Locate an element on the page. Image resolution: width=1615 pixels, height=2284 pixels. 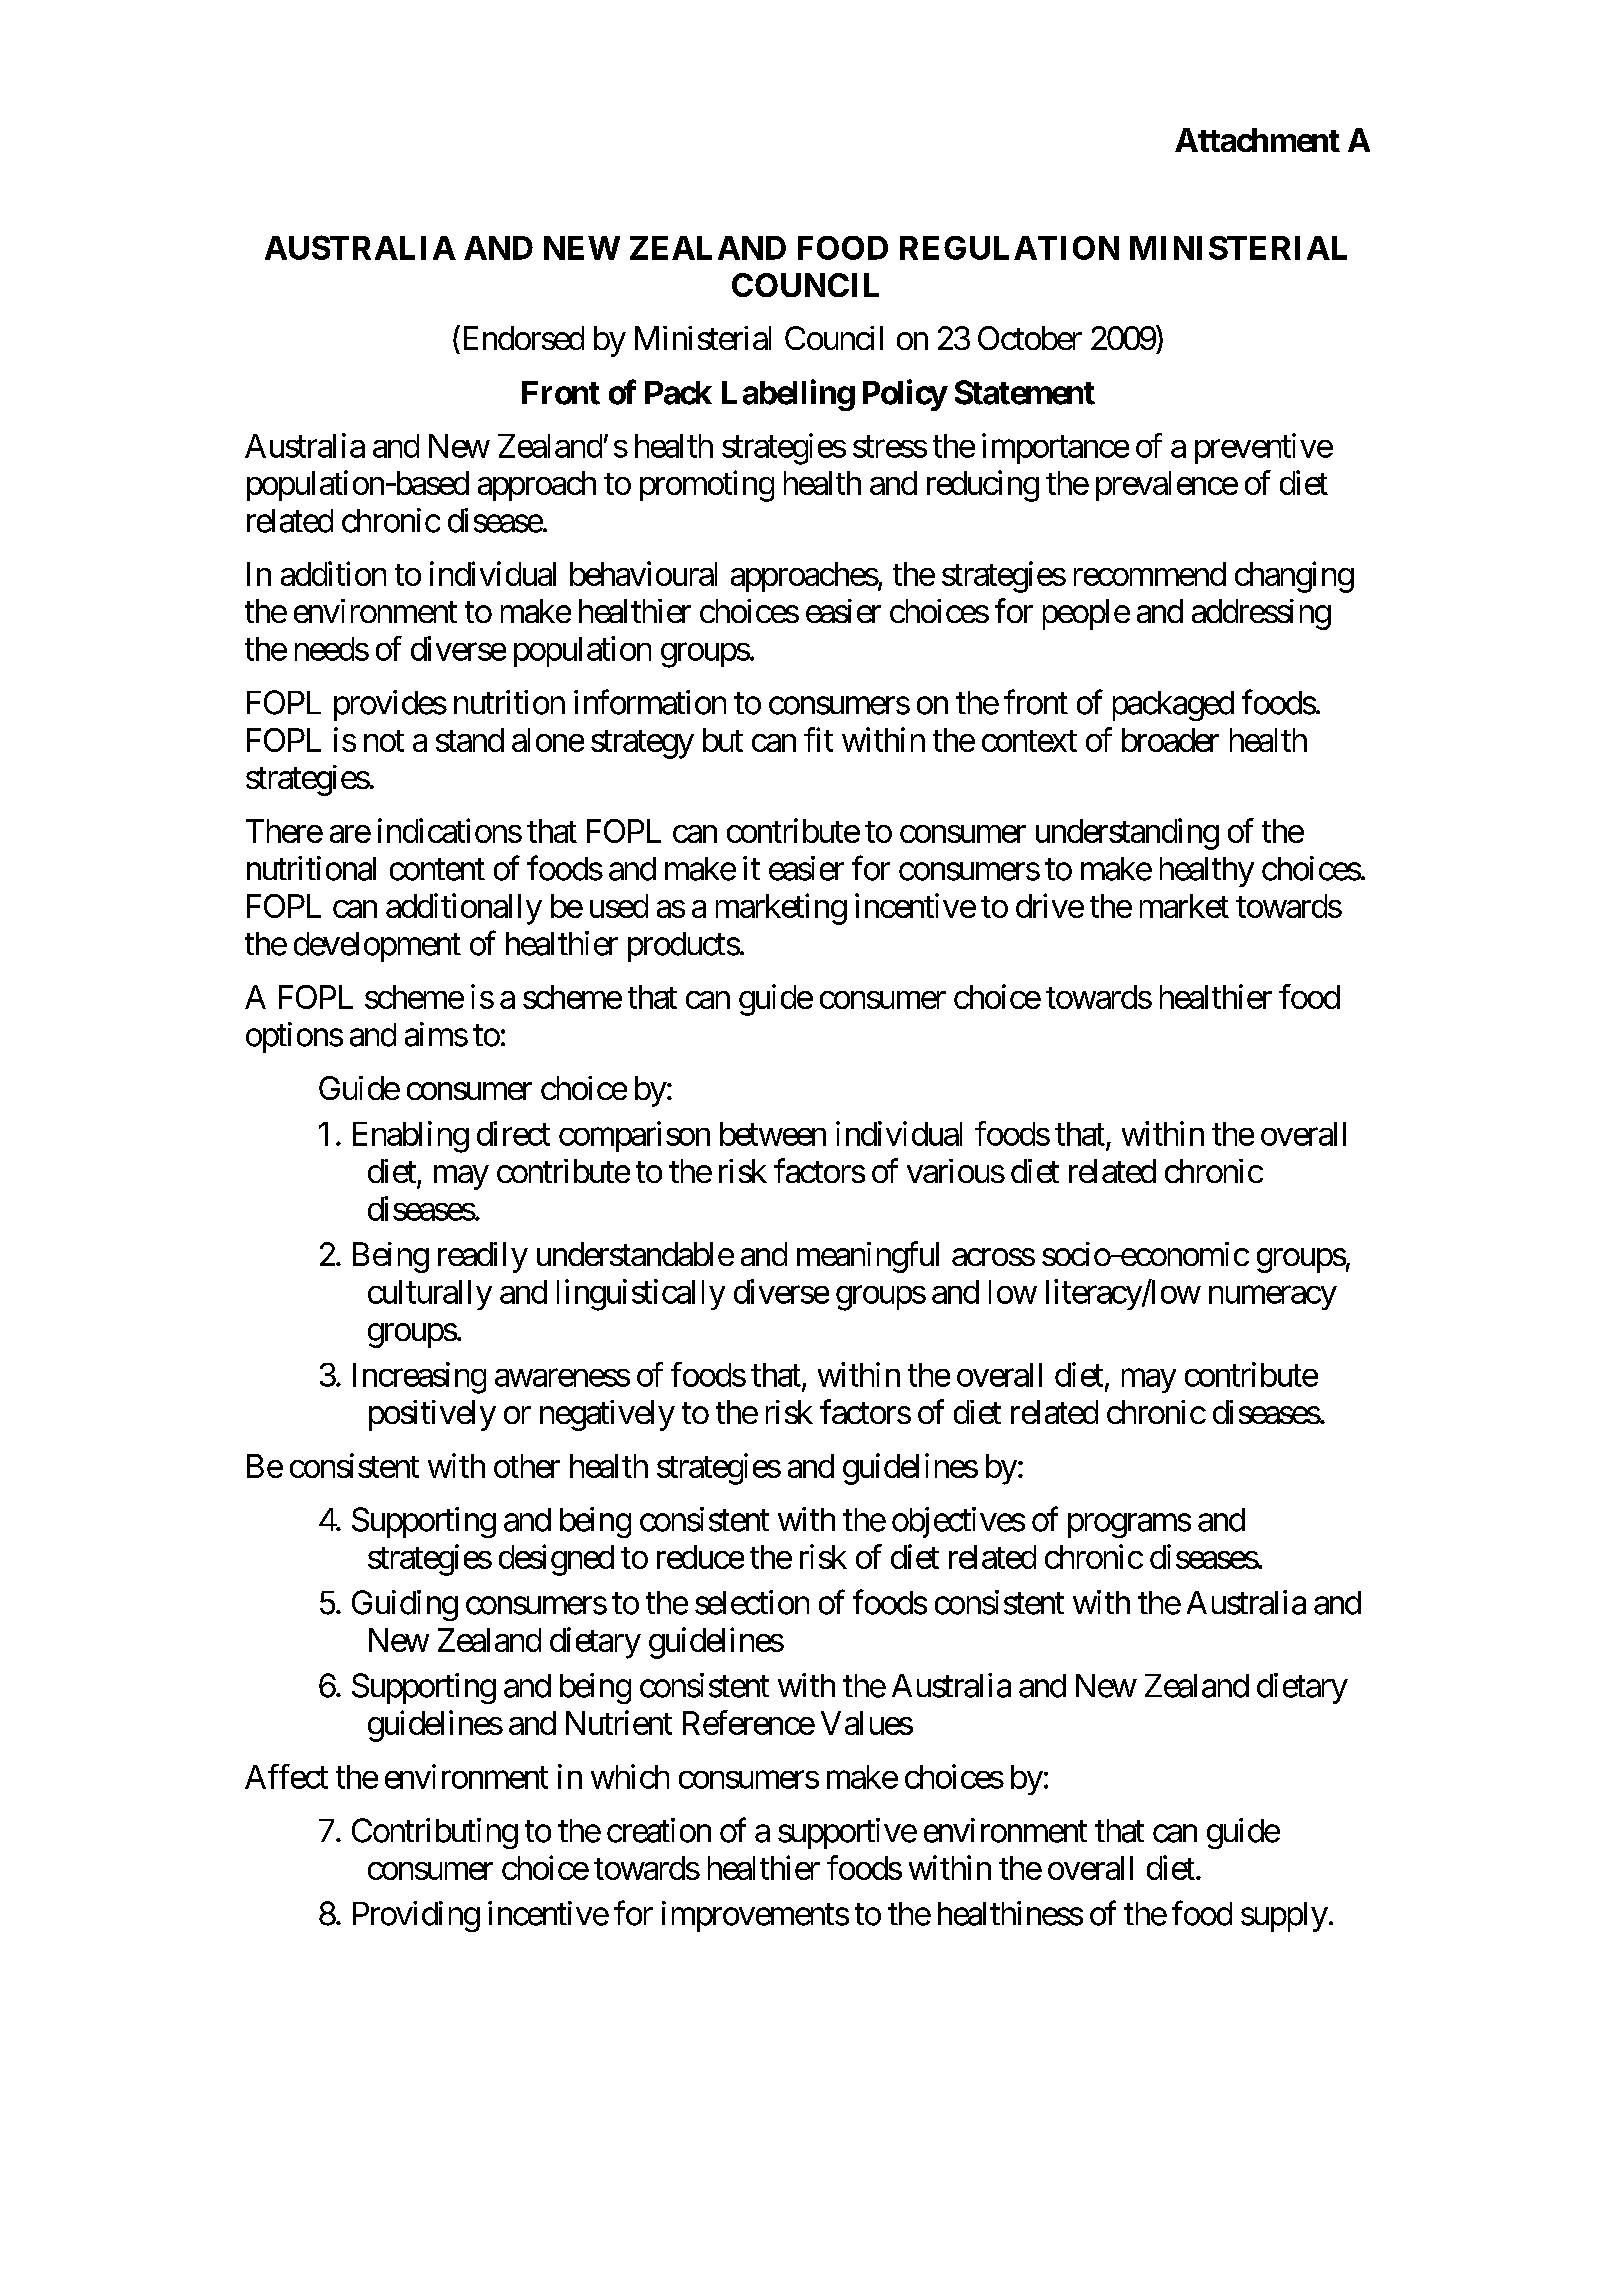
Attachment is located at coordinates (1257, 140).
